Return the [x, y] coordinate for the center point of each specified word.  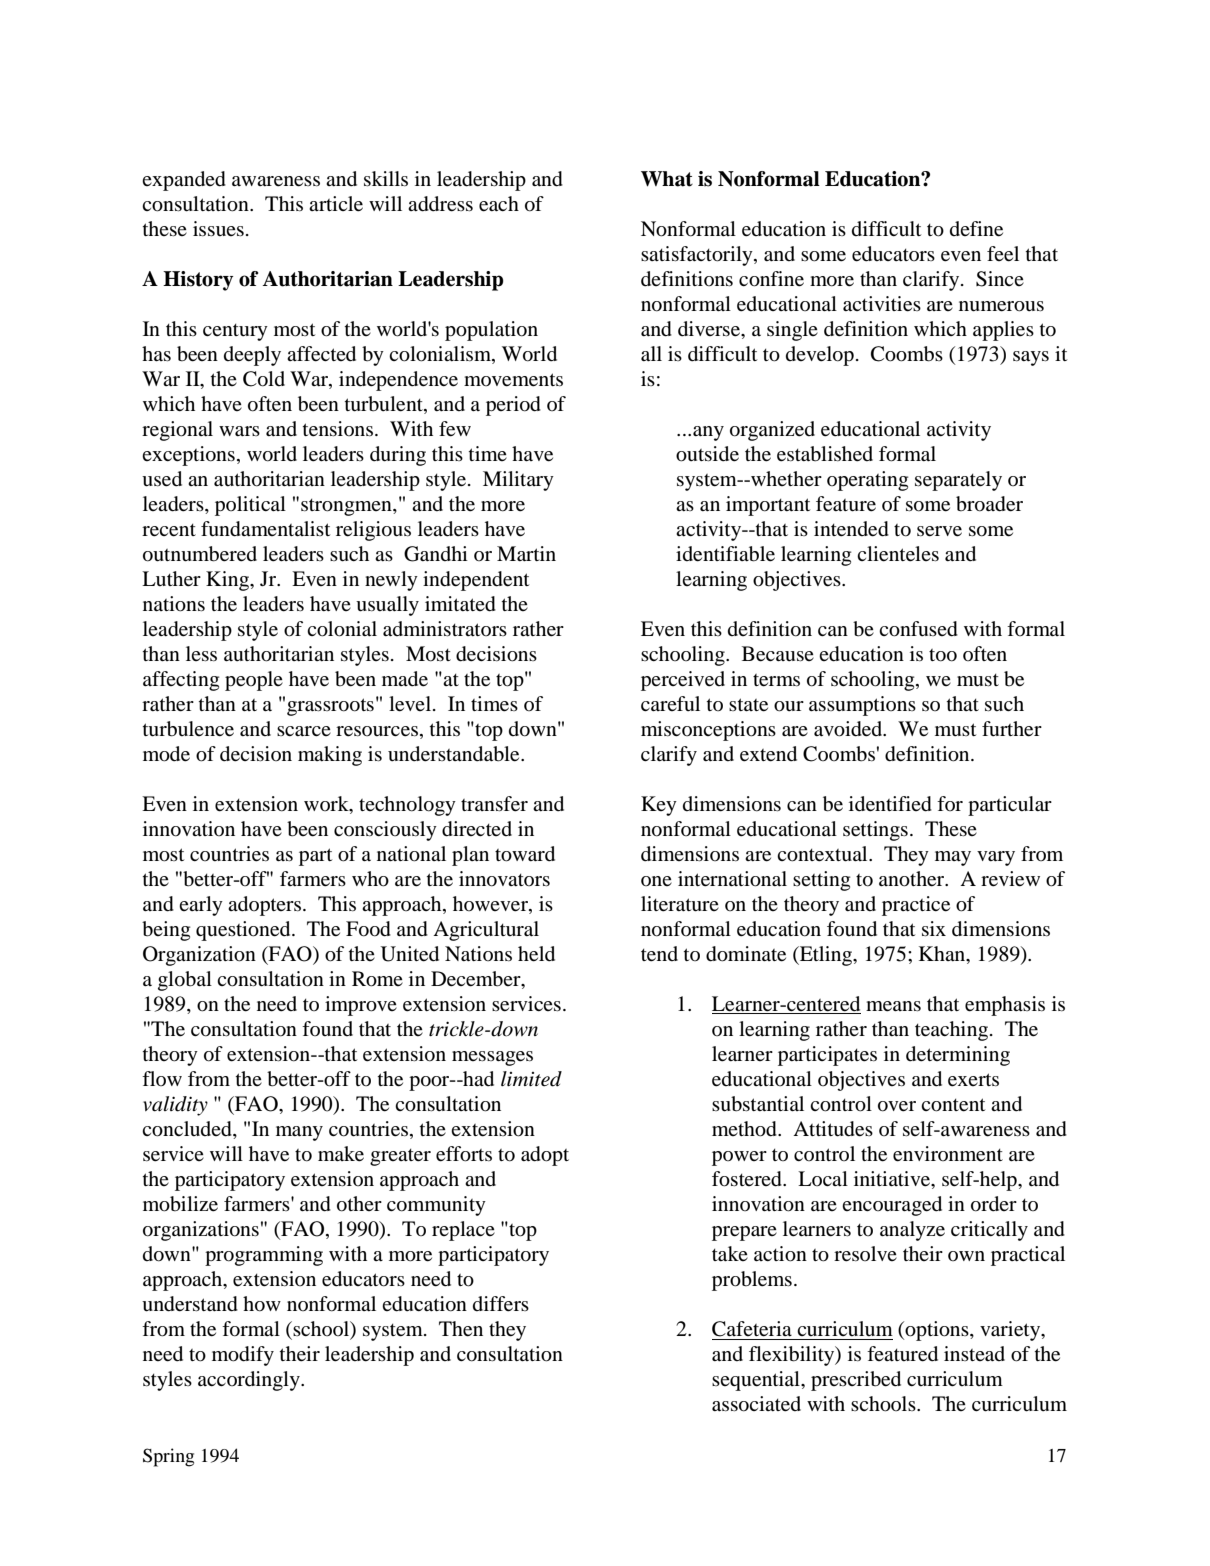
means [893, 1006]
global [185, 981]
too [943, 655]
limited [531, 1079]
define [976, 229]
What [667, 179]
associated [756, 1404]
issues [218, 228]
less [201, 653]
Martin [526, 554]
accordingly [250, 1381]
